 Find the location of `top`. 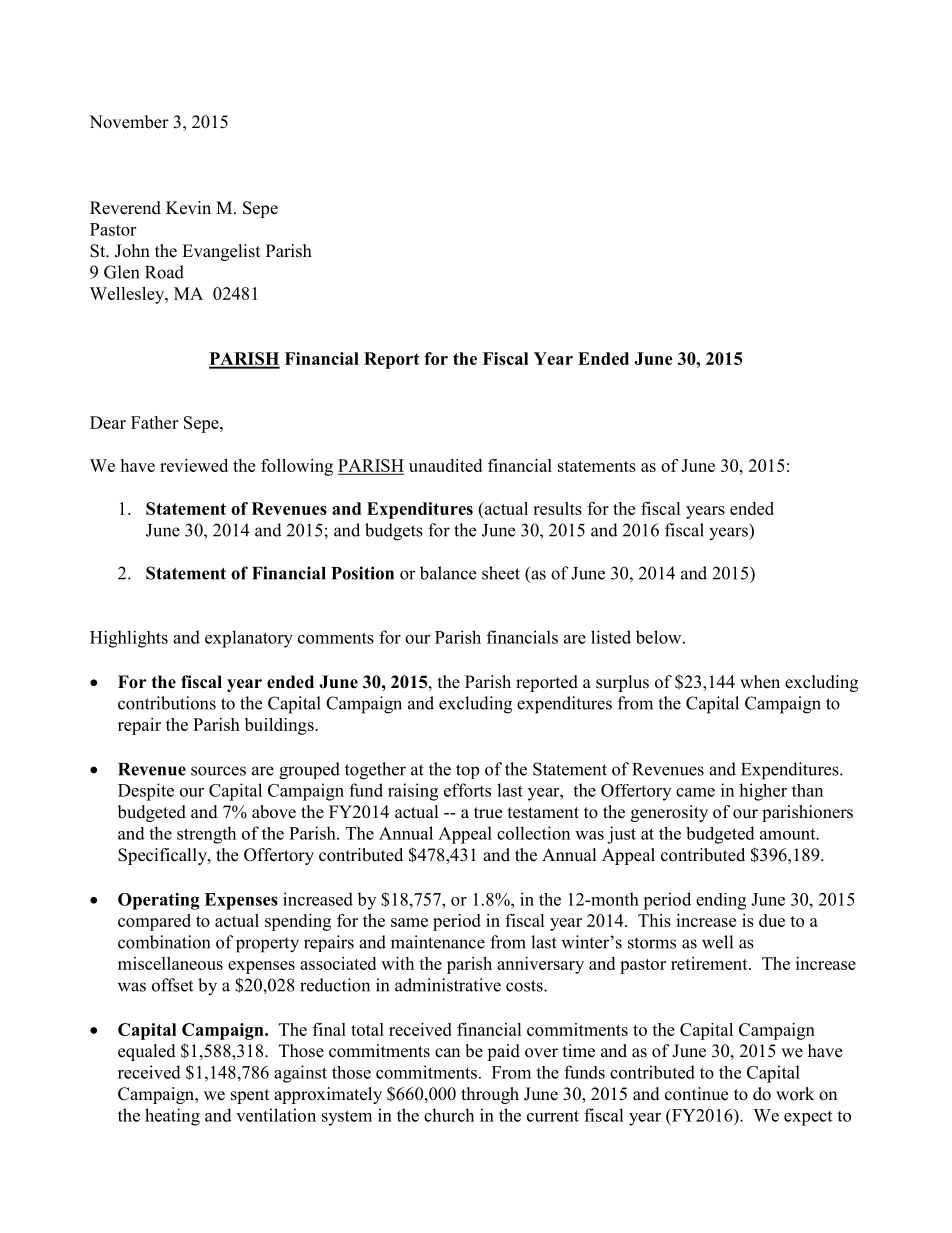

top is located at coordinates (467, 771).
